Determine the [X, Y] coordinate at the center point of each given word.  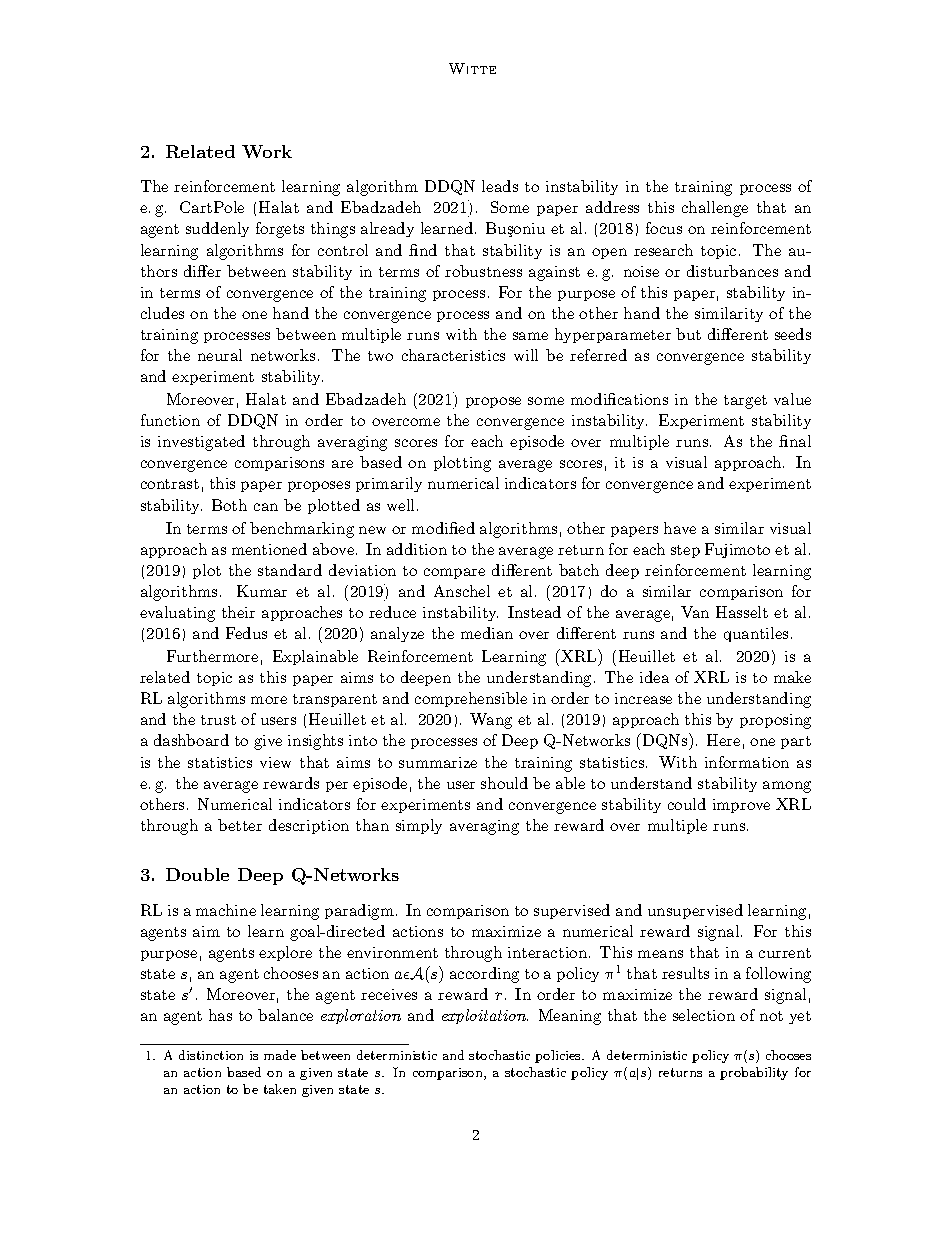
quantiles [756, 634]
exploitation [485, 1016]
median [487, 633]
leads [500, 186]
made [280, 1055]
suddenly [217, 229]
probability [754, 1073]
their [238, 612]
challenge [715, 209]
